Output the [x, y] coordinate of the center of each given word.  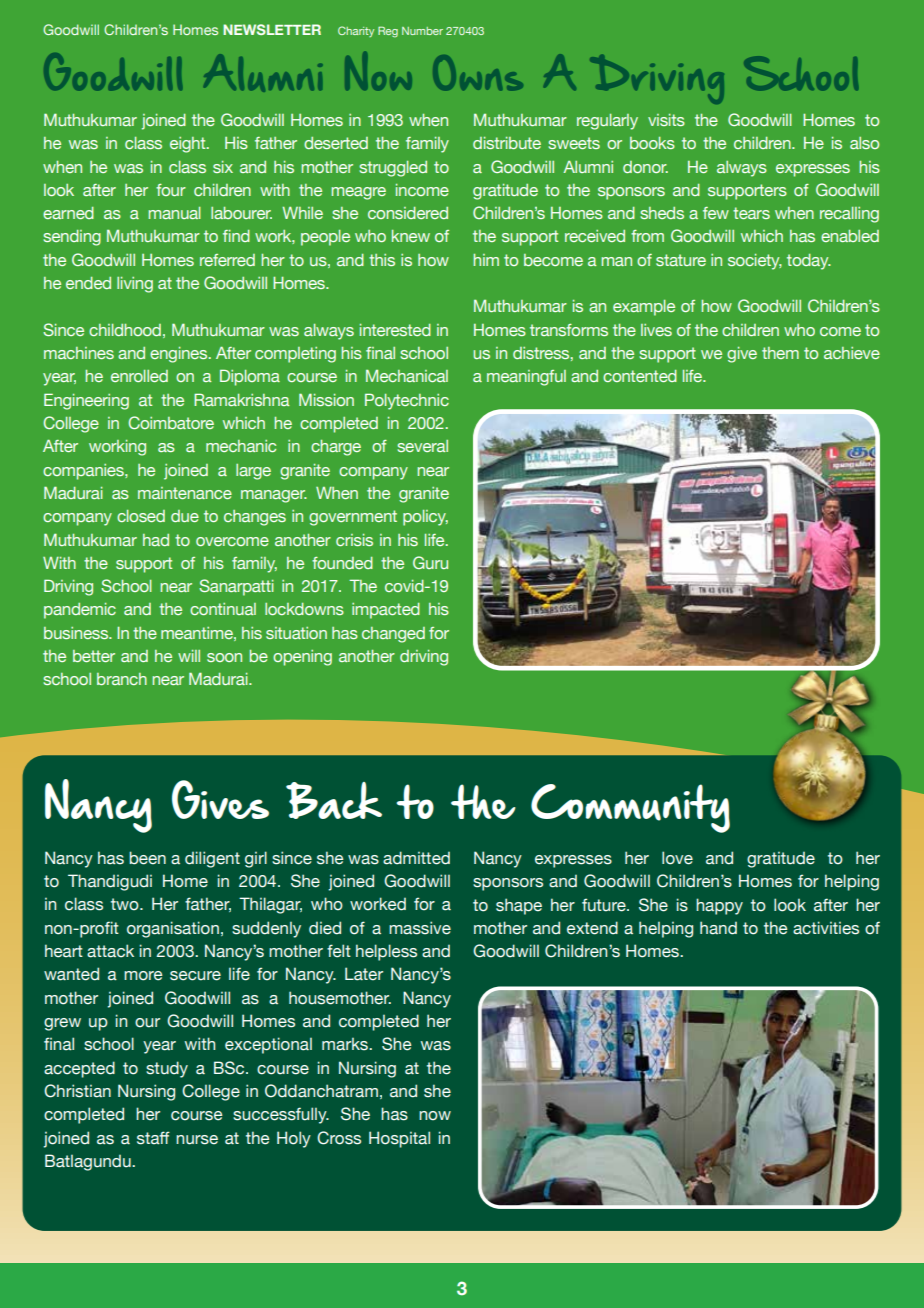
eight [189, 145]
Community [630, 808]
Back [334, 800]
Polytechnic [407, 401]
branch [122, 679]
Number [422, 31]
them [780, 353]
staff [153, 1138]
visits [666, 120]
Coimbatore [171, 422]
